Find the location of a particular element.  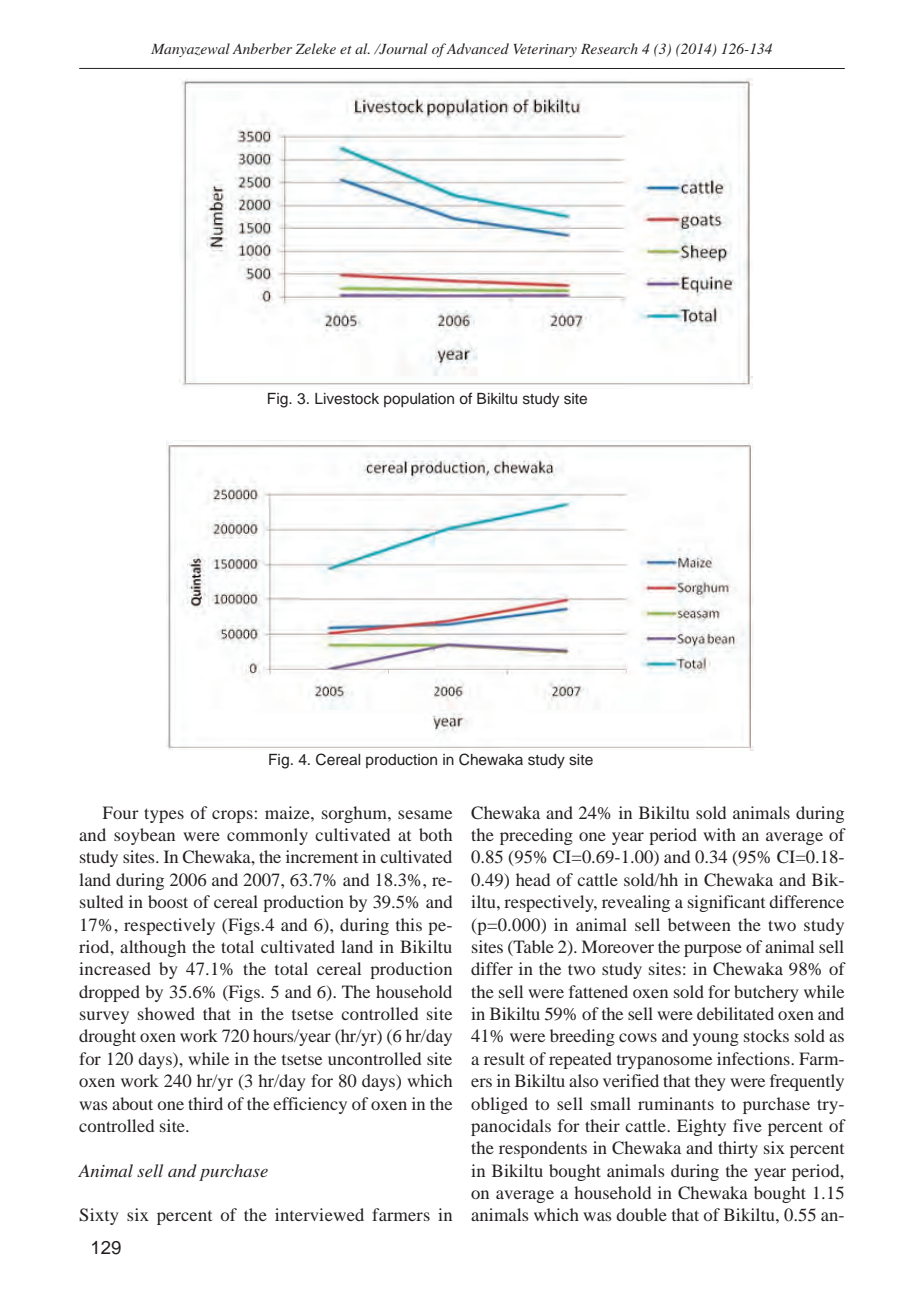

Sixty is located at coordinates (99, 1216).
